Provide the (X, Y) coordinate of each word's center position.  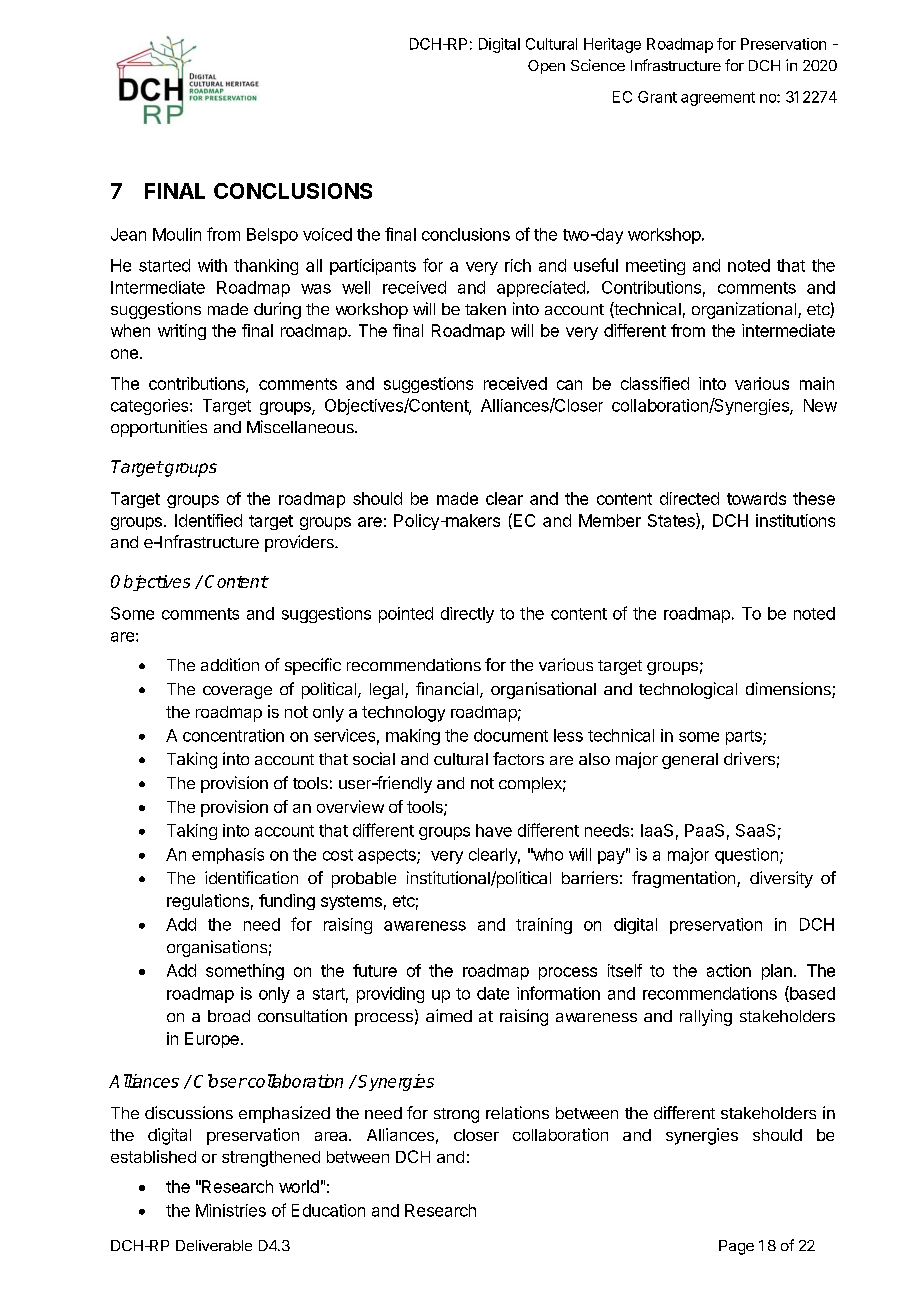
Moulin (177, 234)
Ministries (231, 1210)
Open (546, 67)
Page (736, 1247)
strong (456, 1115)
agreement (718, 99)
